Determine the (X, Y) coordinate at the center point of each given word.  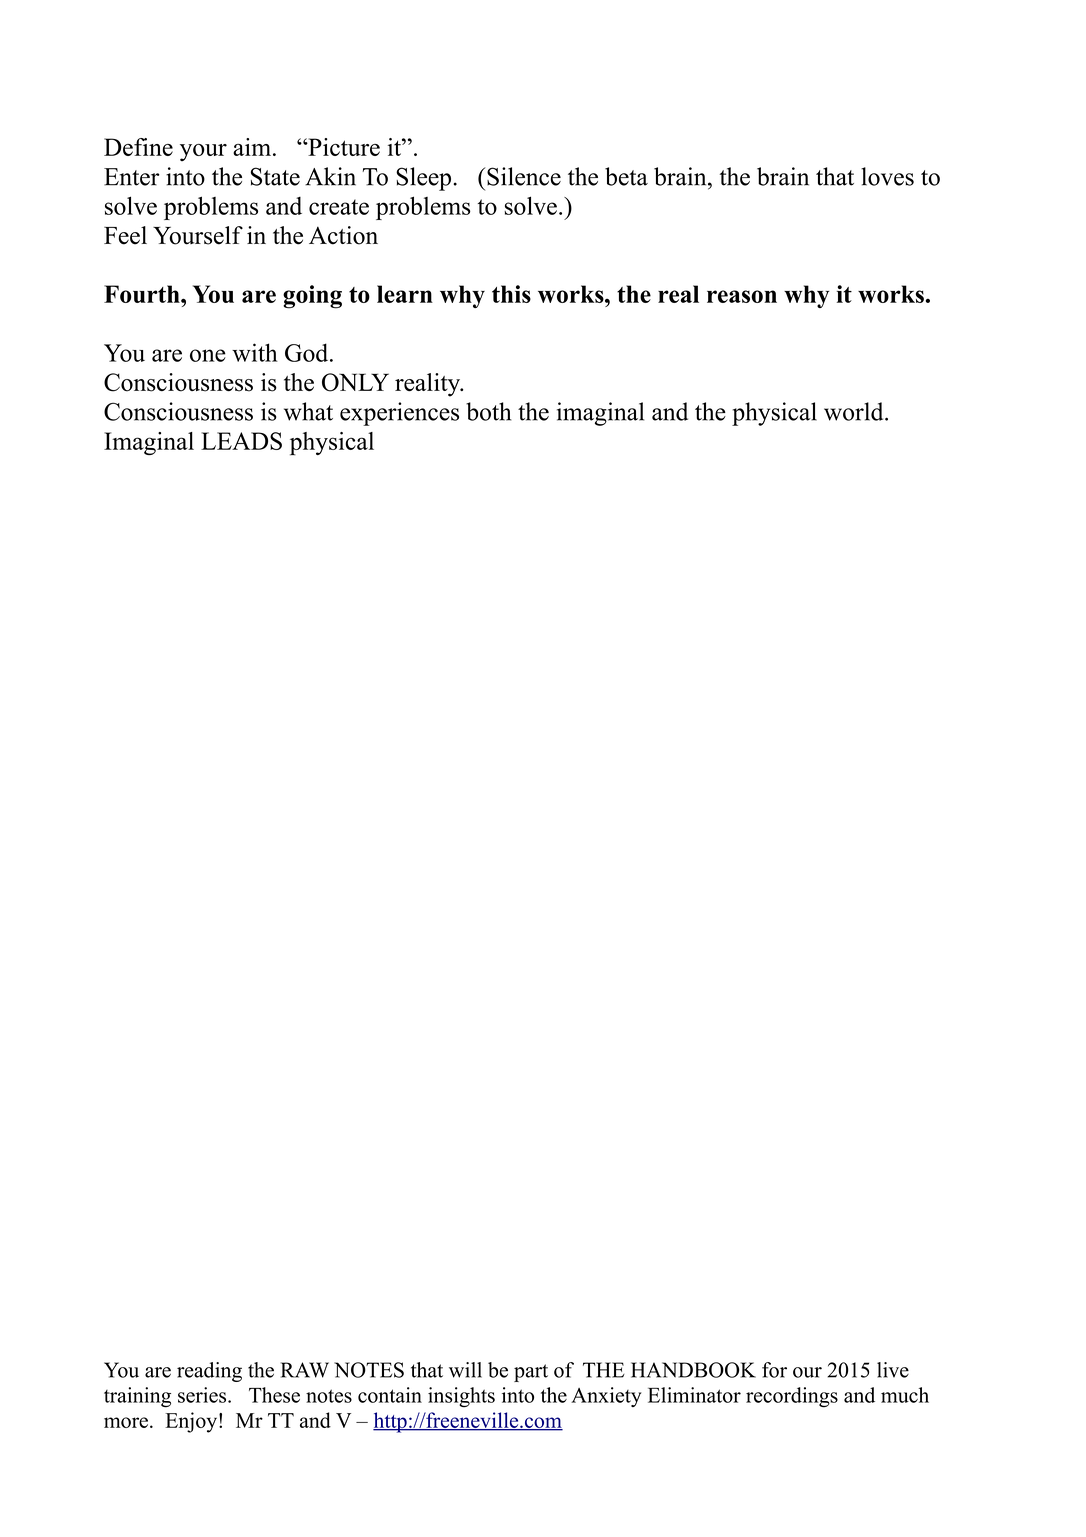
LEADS (241, 441)
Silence (523, 176)
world (855, 411)
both (488, 411)
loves (887, 176)
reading (209, 1372)
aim (252, 147)
